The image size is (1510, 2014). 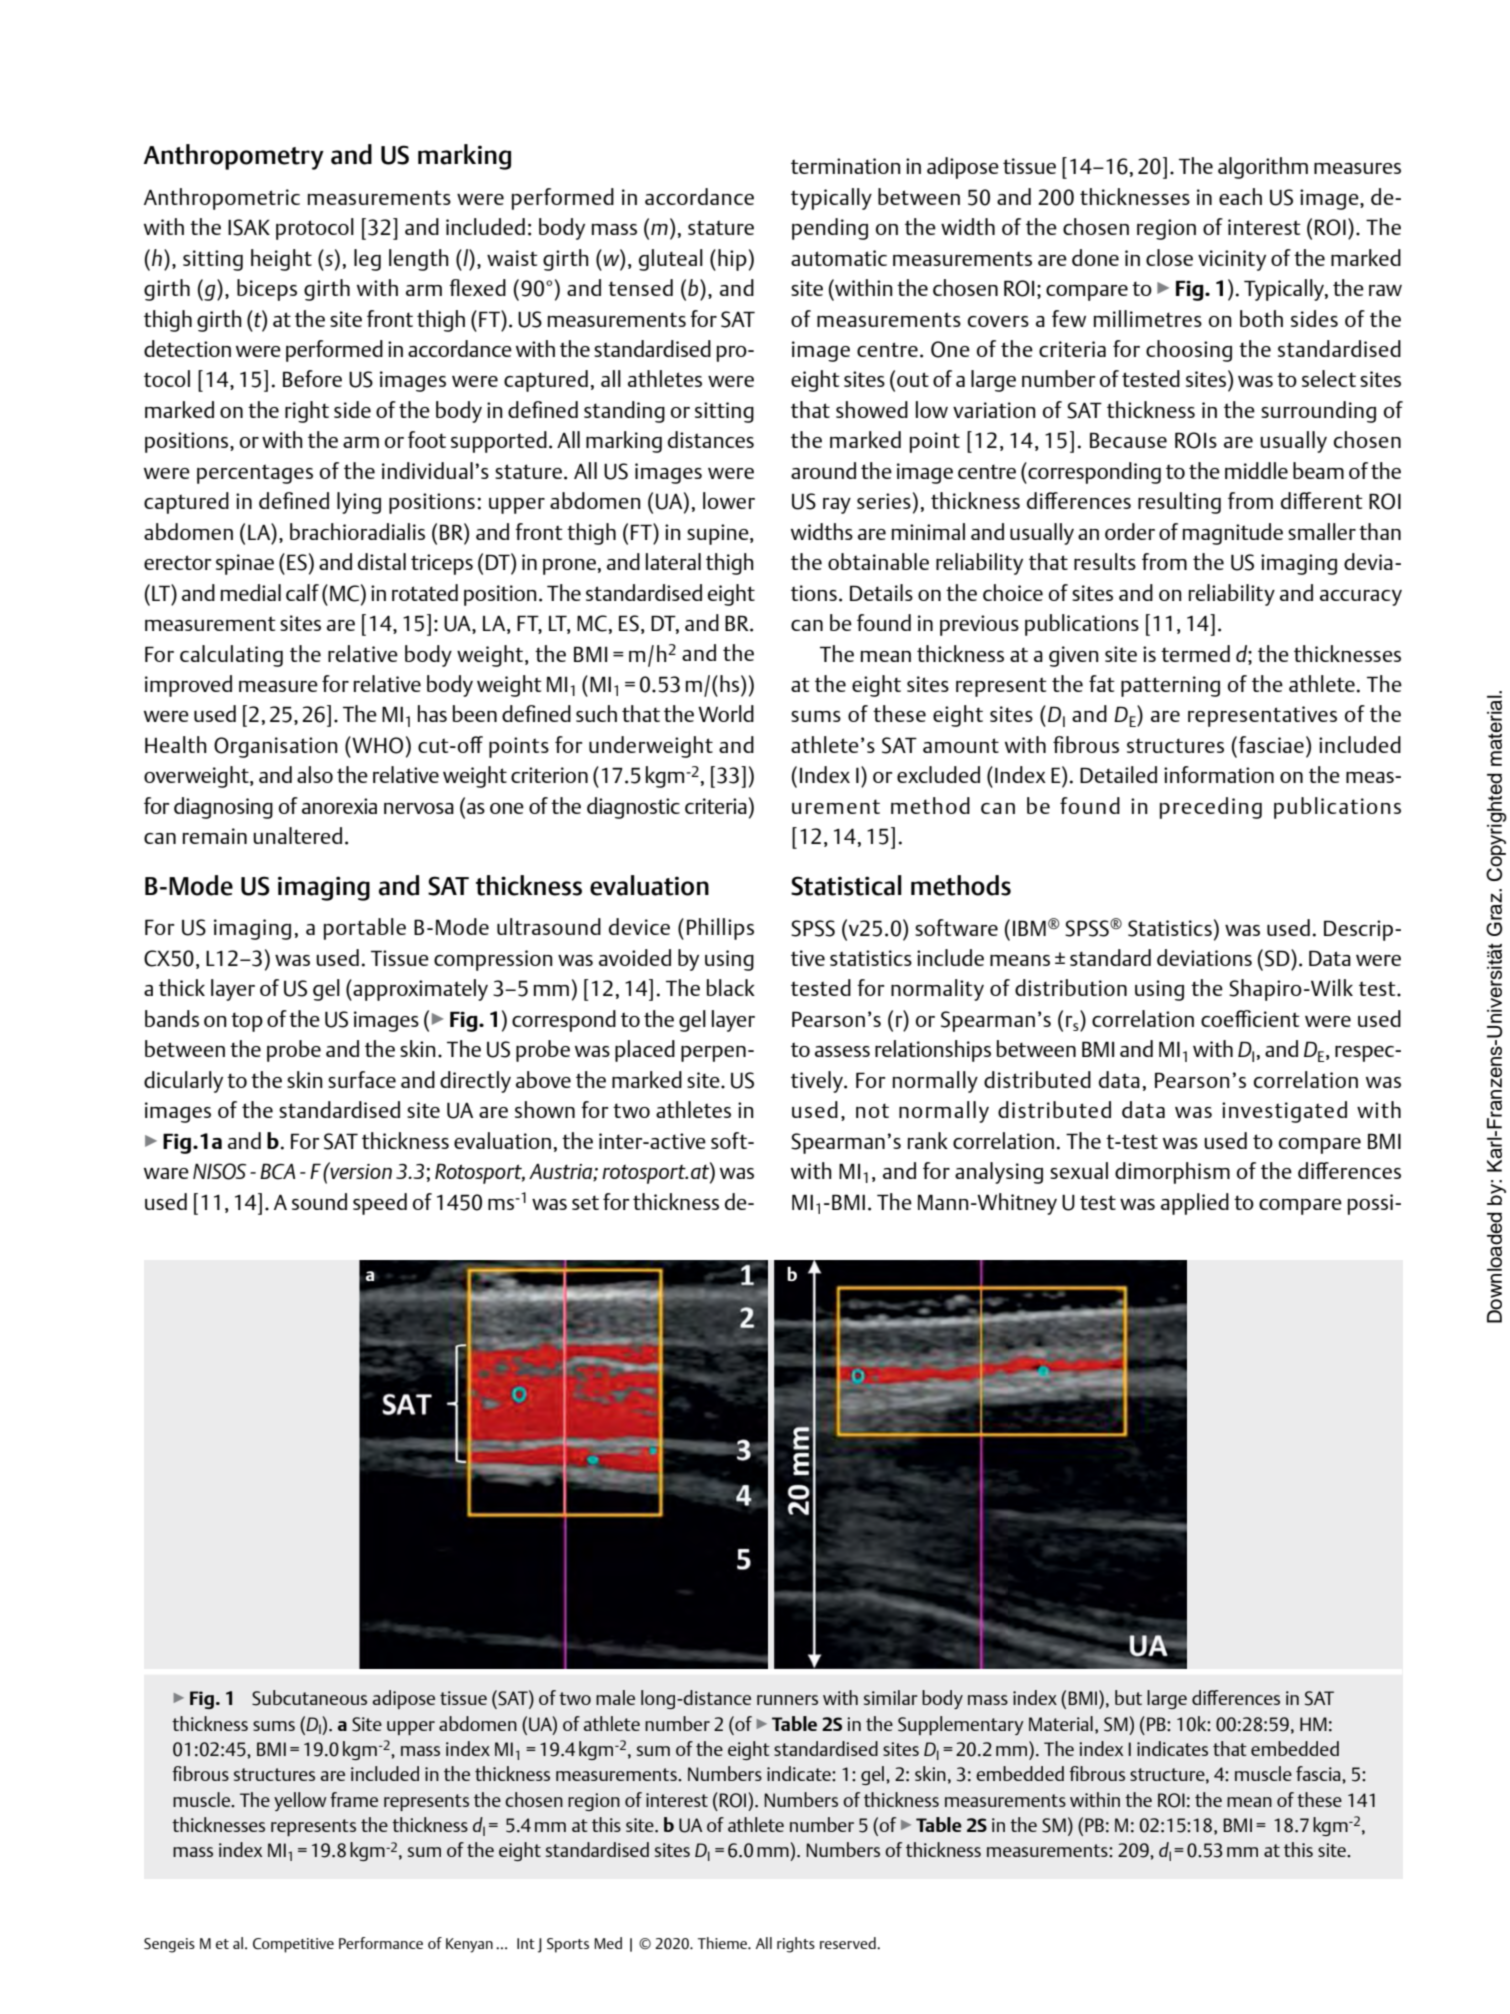 What do you see at coordinates (381, 1943) in the screenshot?
I see `Performance` at bounding box center [381, 1943].
